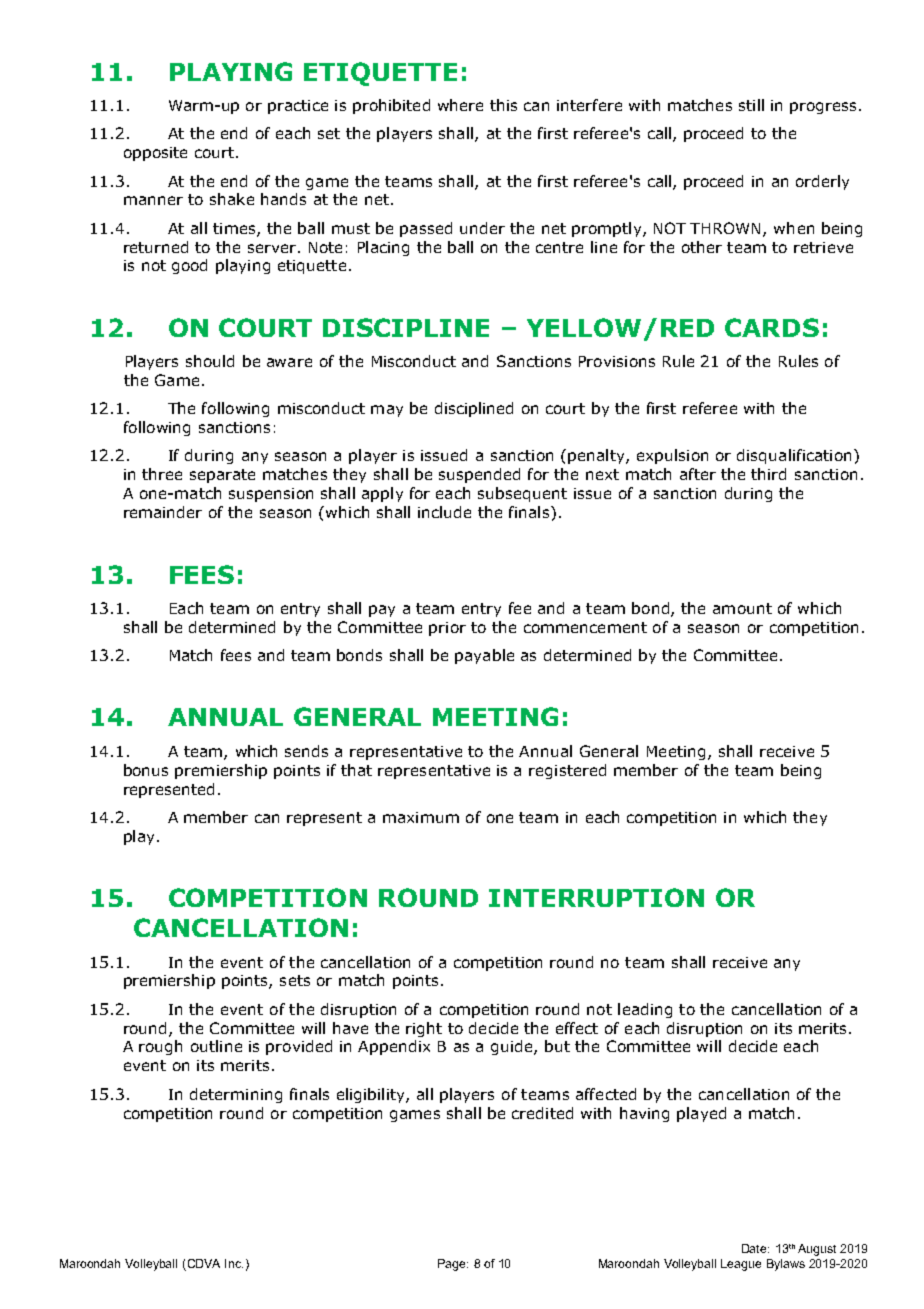 Image resolution: width=924 pixels, height=1309 pixels. Describe the element at coordinates (236, 1095) in the image. I see `determining` at that location.
